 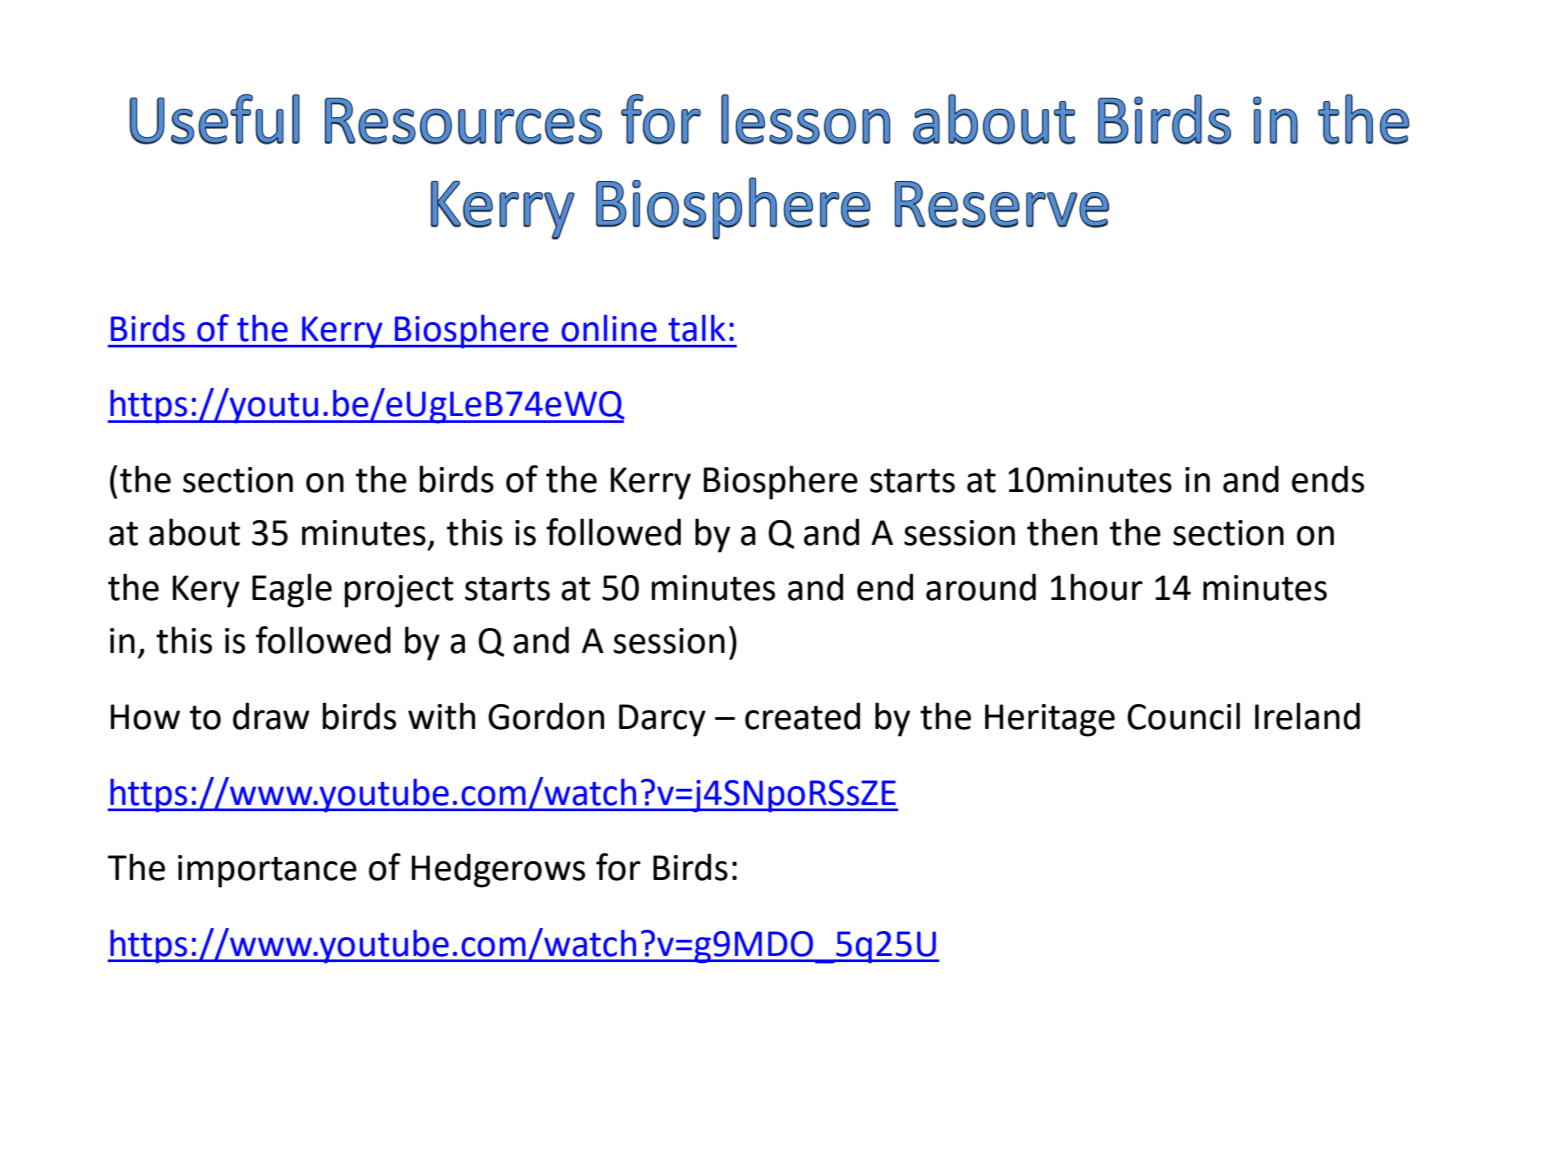 What do you see at coordinates (1307, 716) in the screenshot?
I see `Ireland` at bounding box center [1307, 716].
